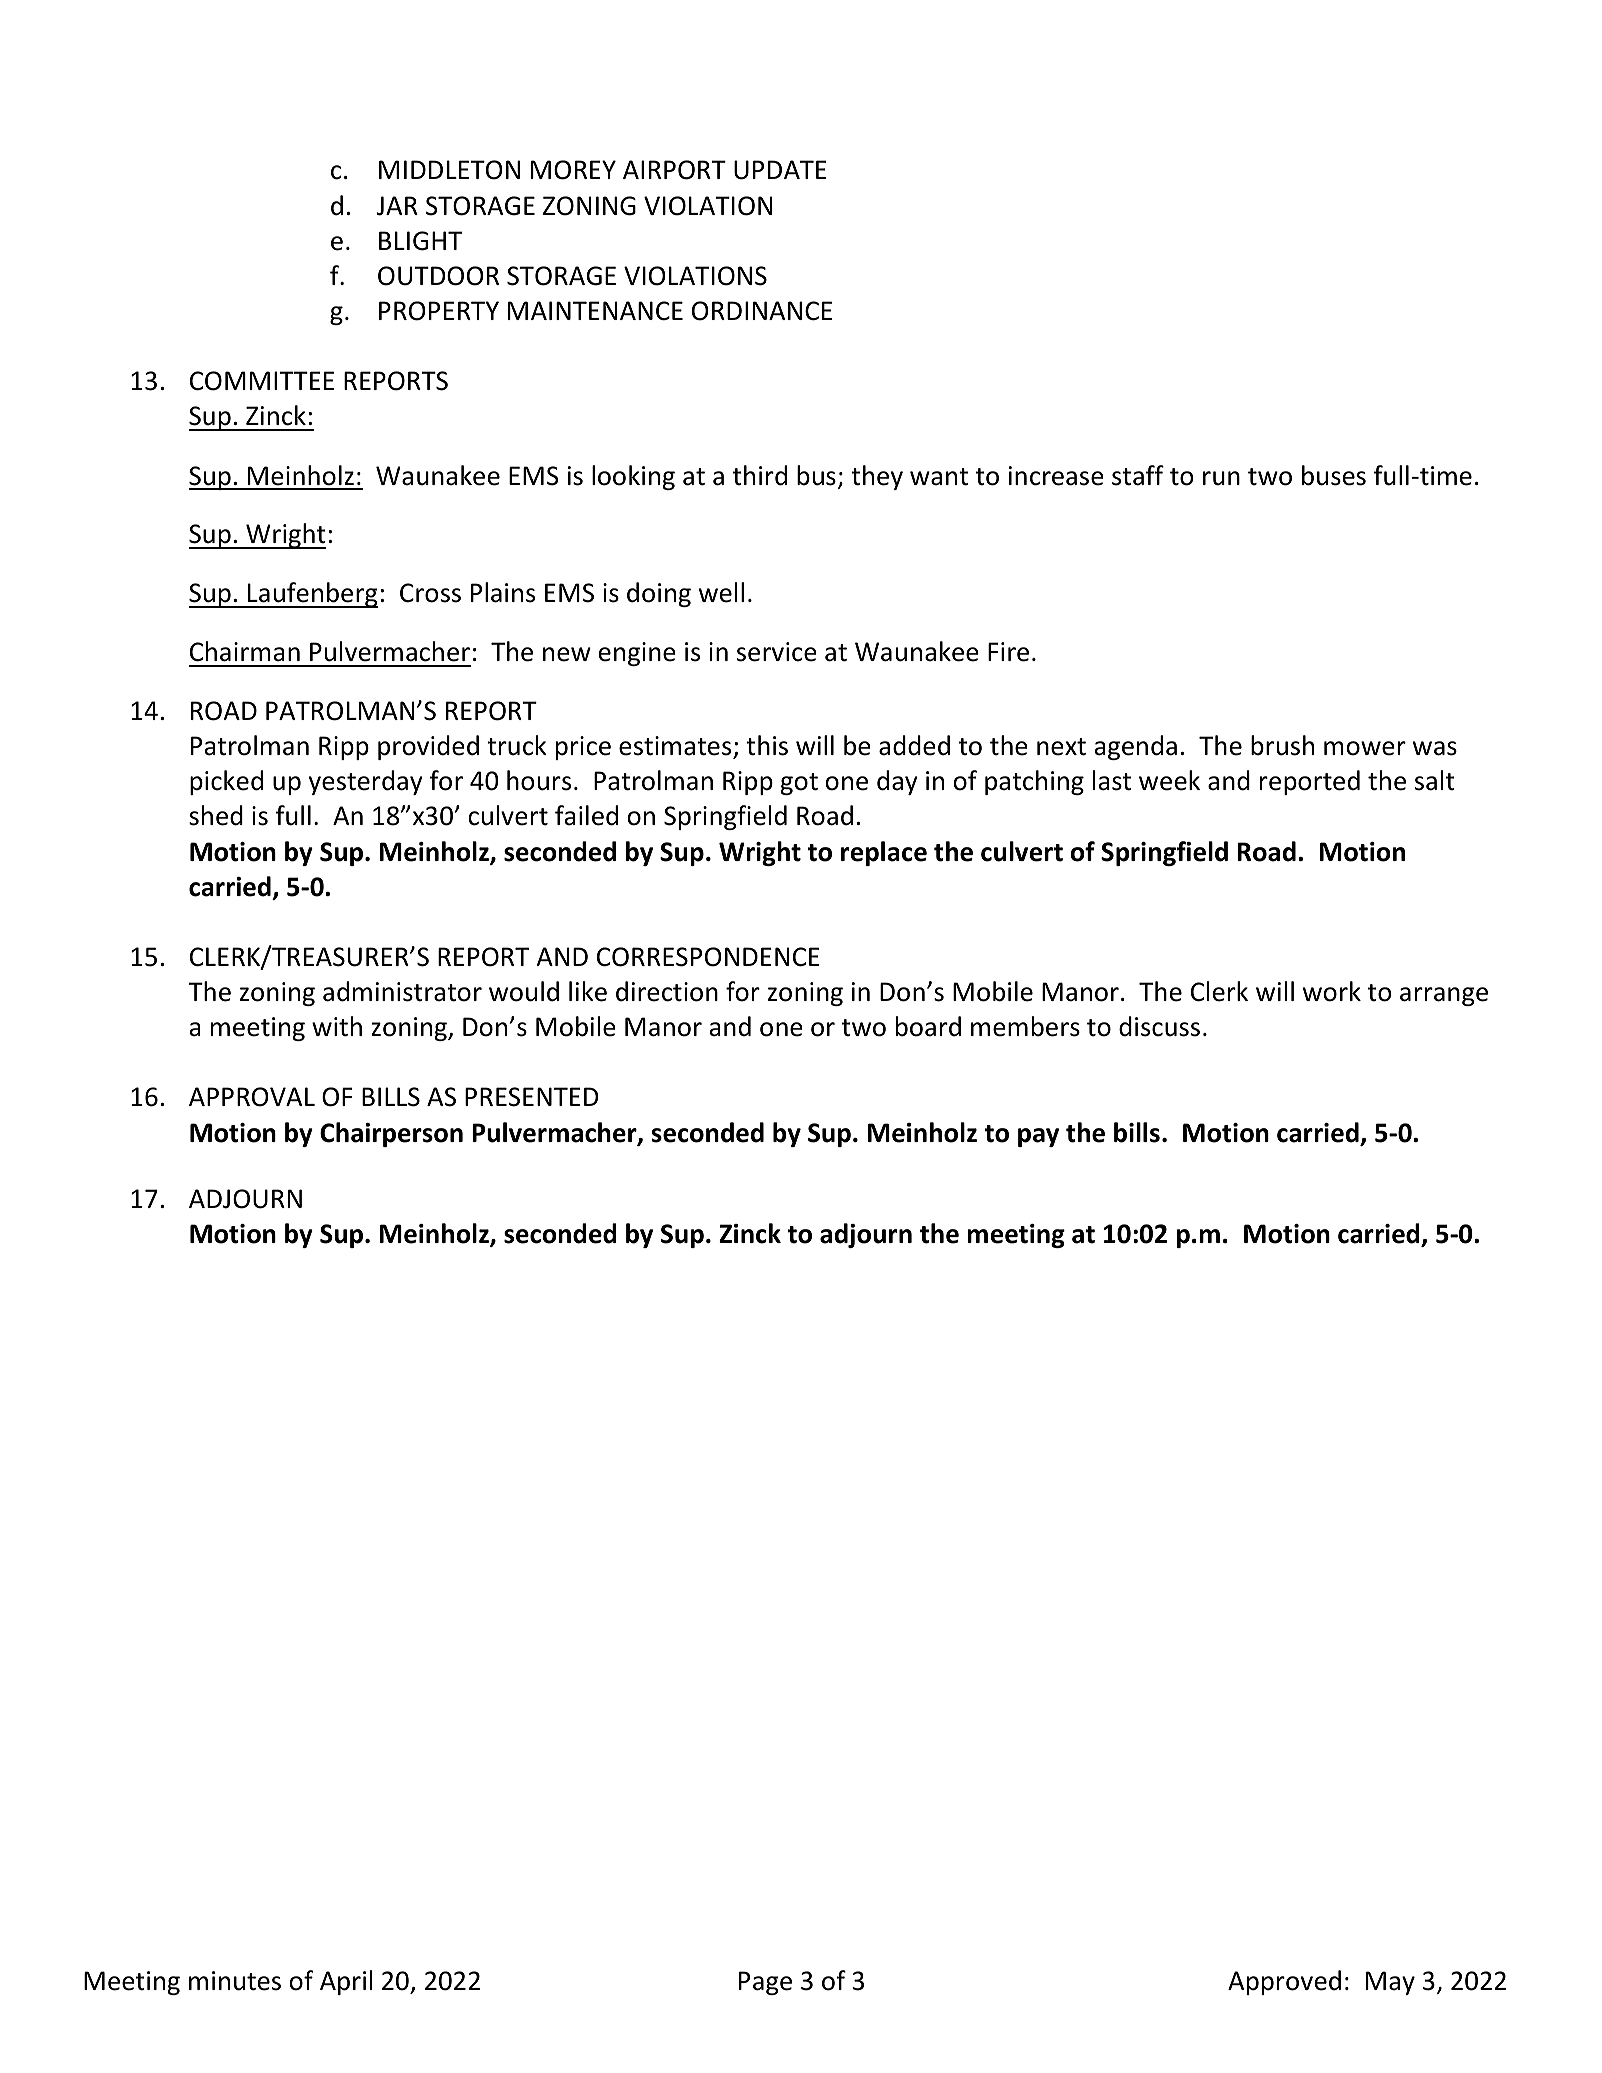 The height and width of the page is (2073, 1602). Describe the element at coordinates (1332, 991) in the page. I see `work` at that location.
